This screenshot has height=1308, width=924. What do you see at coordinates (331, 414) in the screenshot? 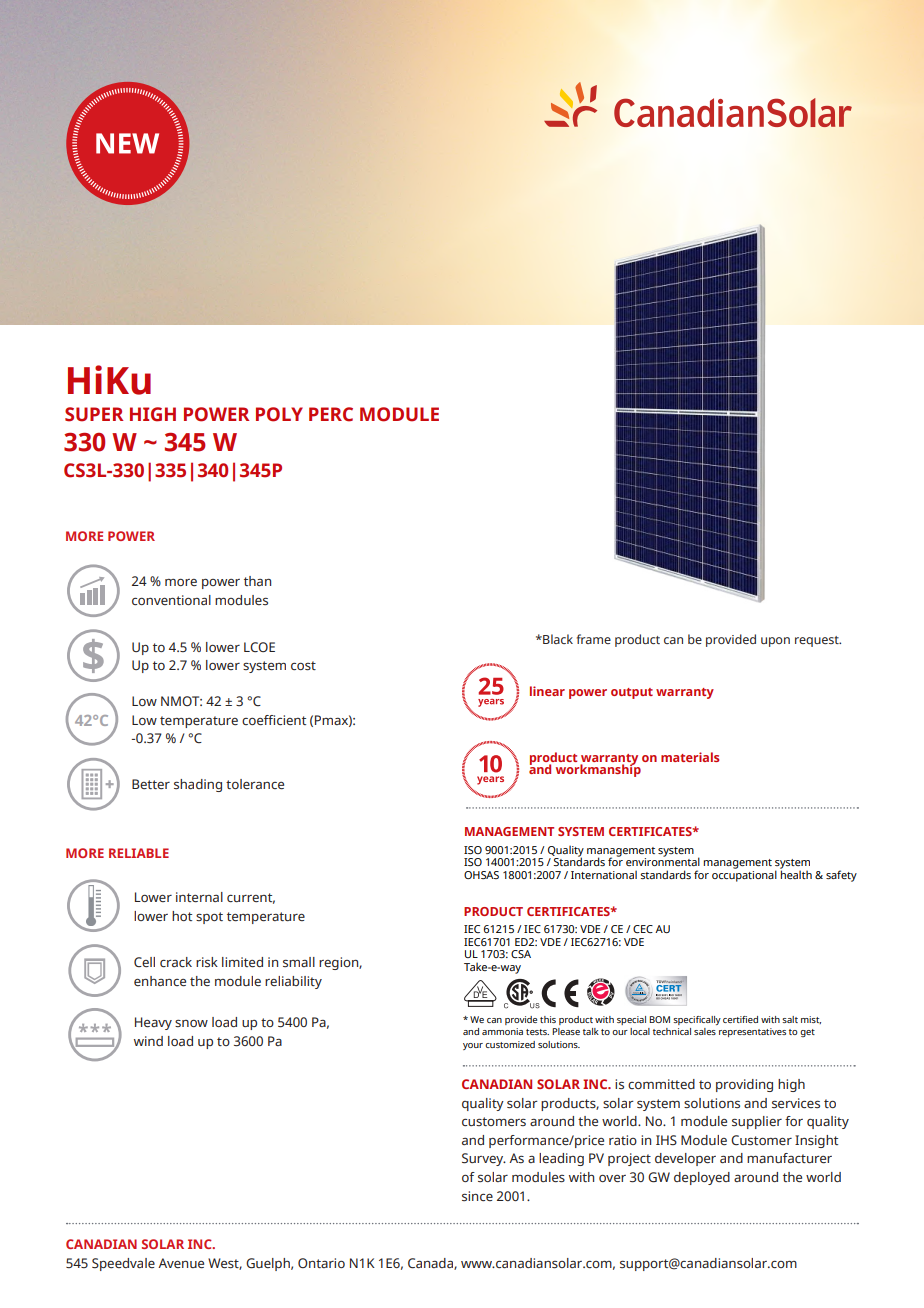
I see `PERC` at bounding box center [331, 414].
